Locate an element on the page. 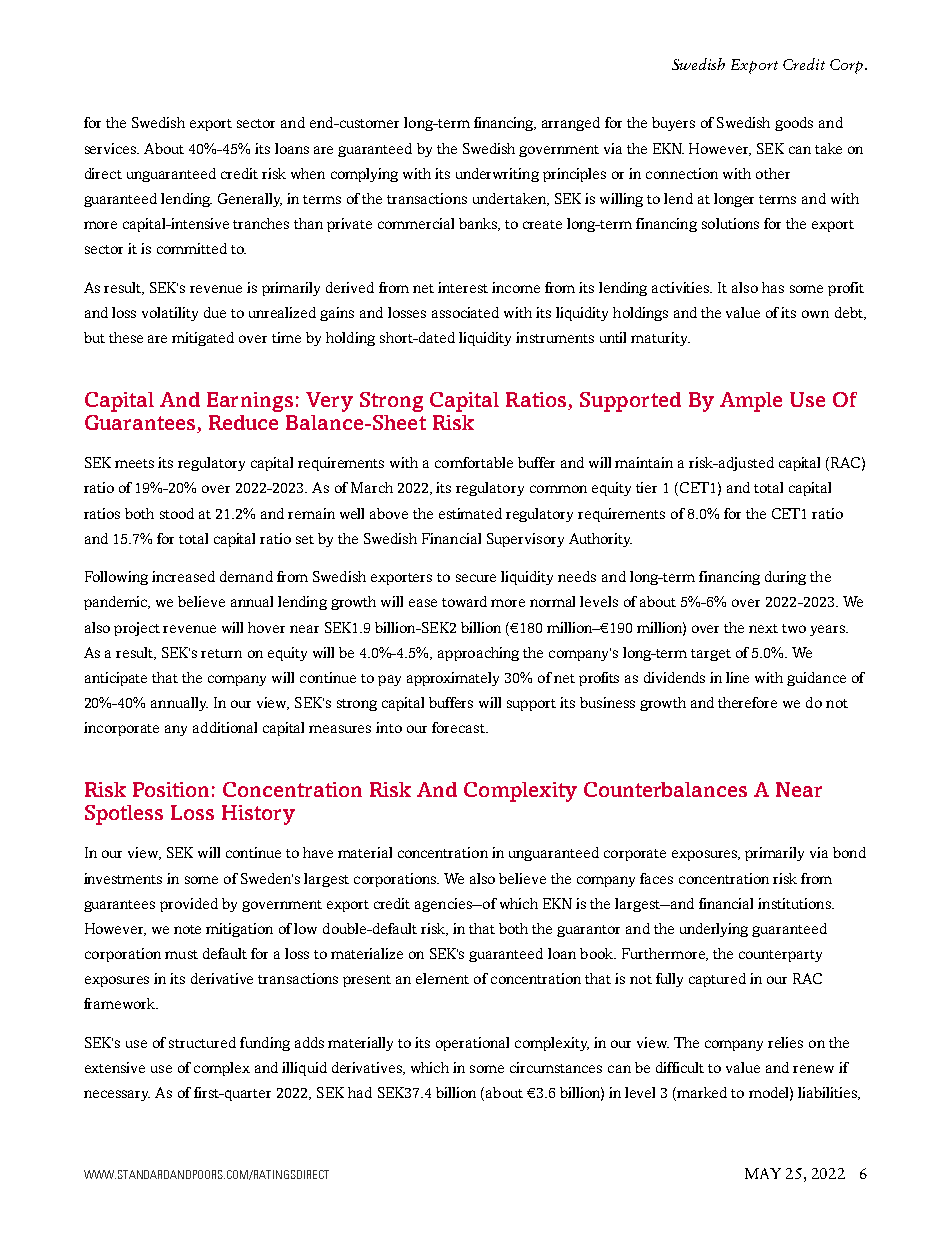  underwriting is located at coordinates (497, 175).
